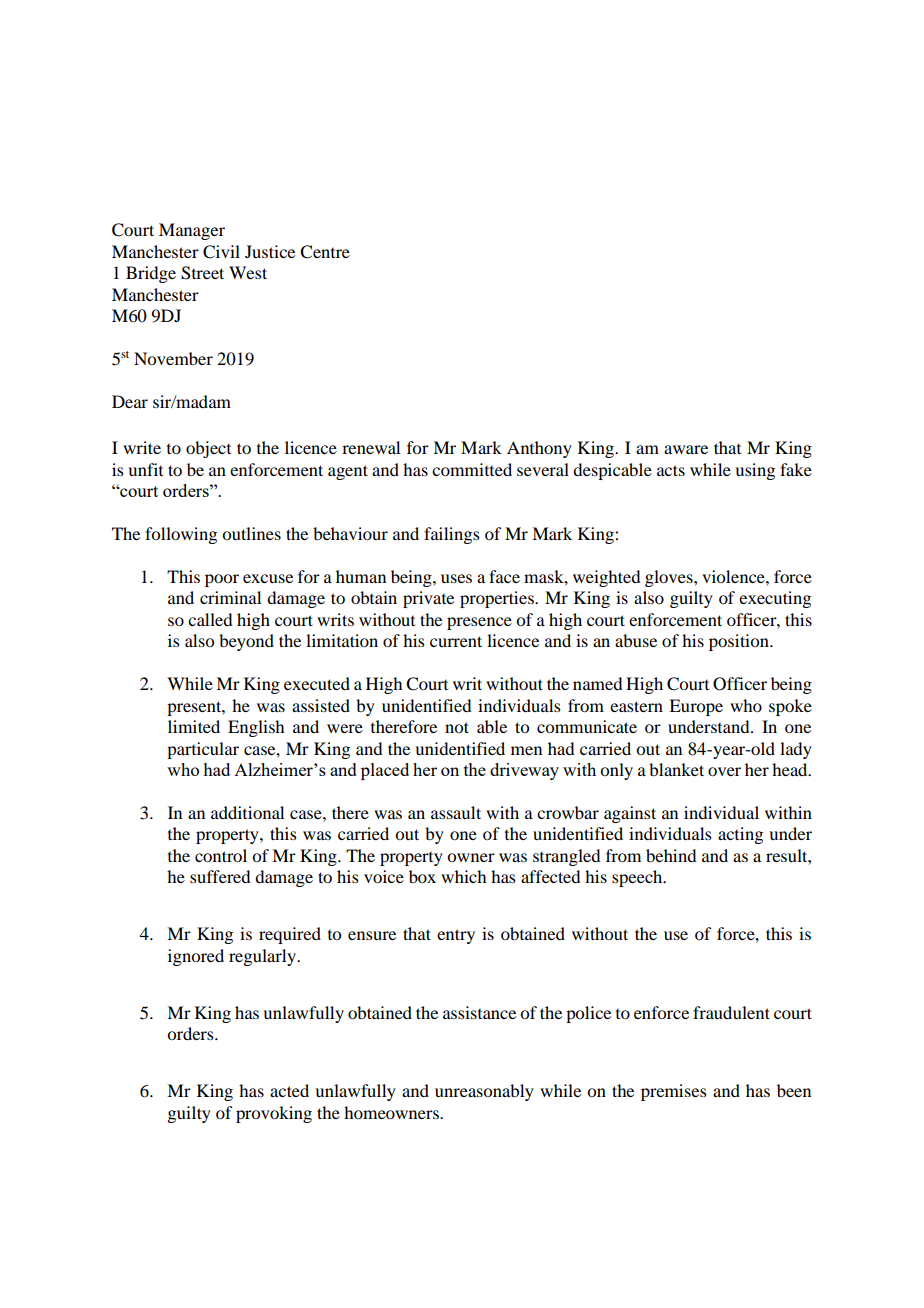 Image resolution: width=924 pixels, height=1308 pixels. Describe the element at coordinates (671, 855) in the screenshot. I see `behind` at that location.
